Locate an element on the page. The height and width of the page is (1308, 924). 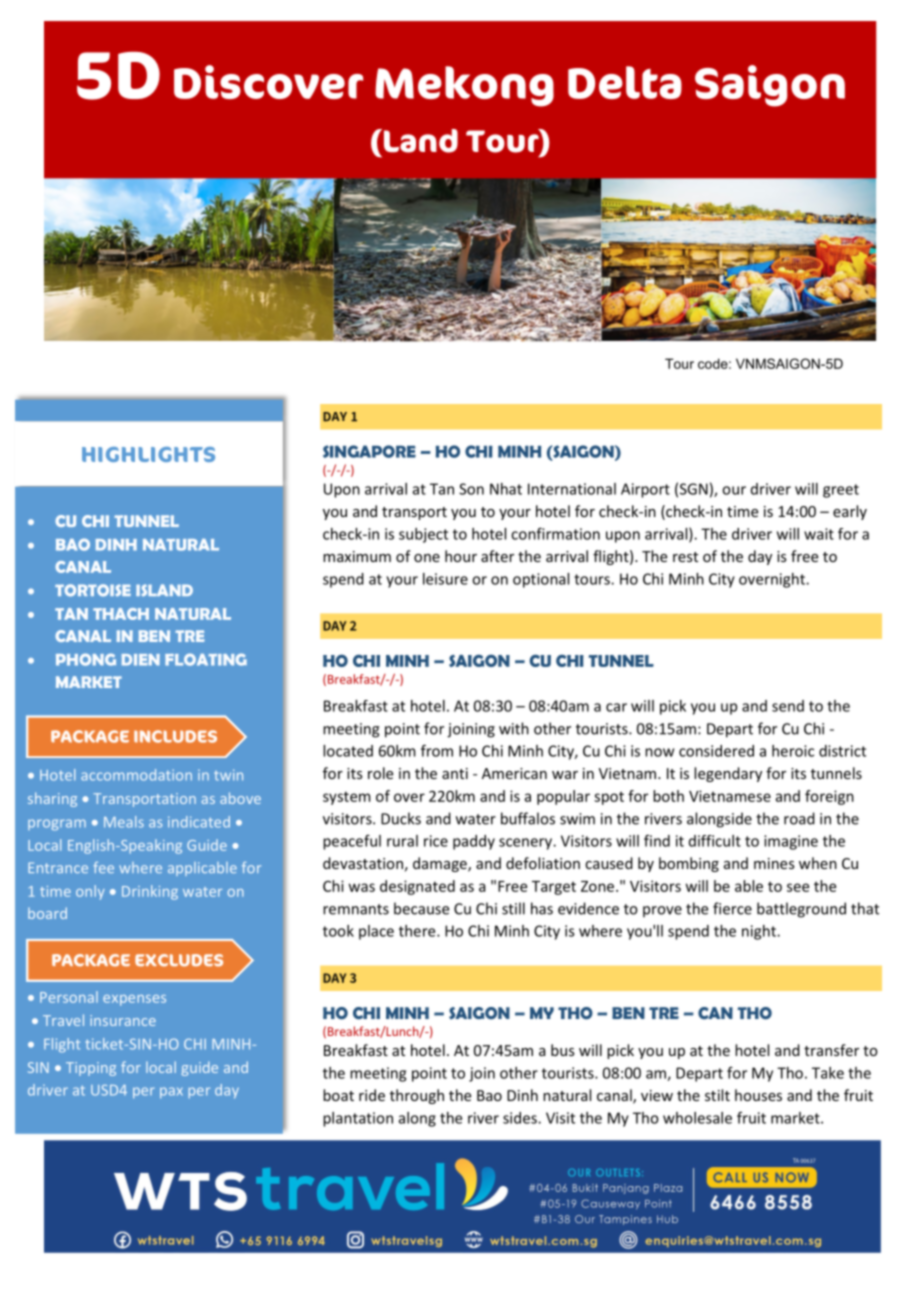
HIGHLIGHTS is located at coordinates (148, 454).
